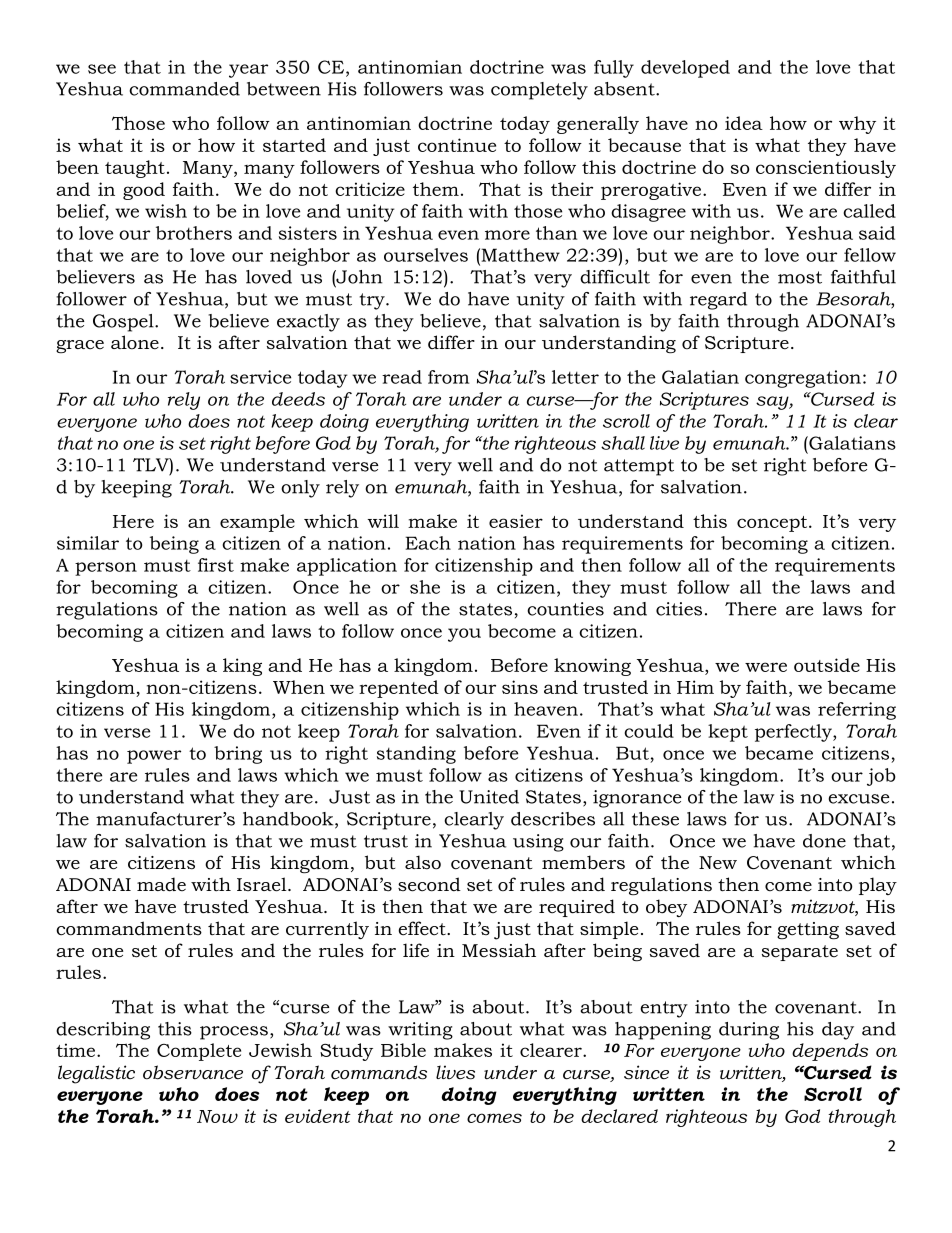  What do you see at coordinates (808, 931) in the screenshot?
I see `getting` at bounding box center [808, 931].
